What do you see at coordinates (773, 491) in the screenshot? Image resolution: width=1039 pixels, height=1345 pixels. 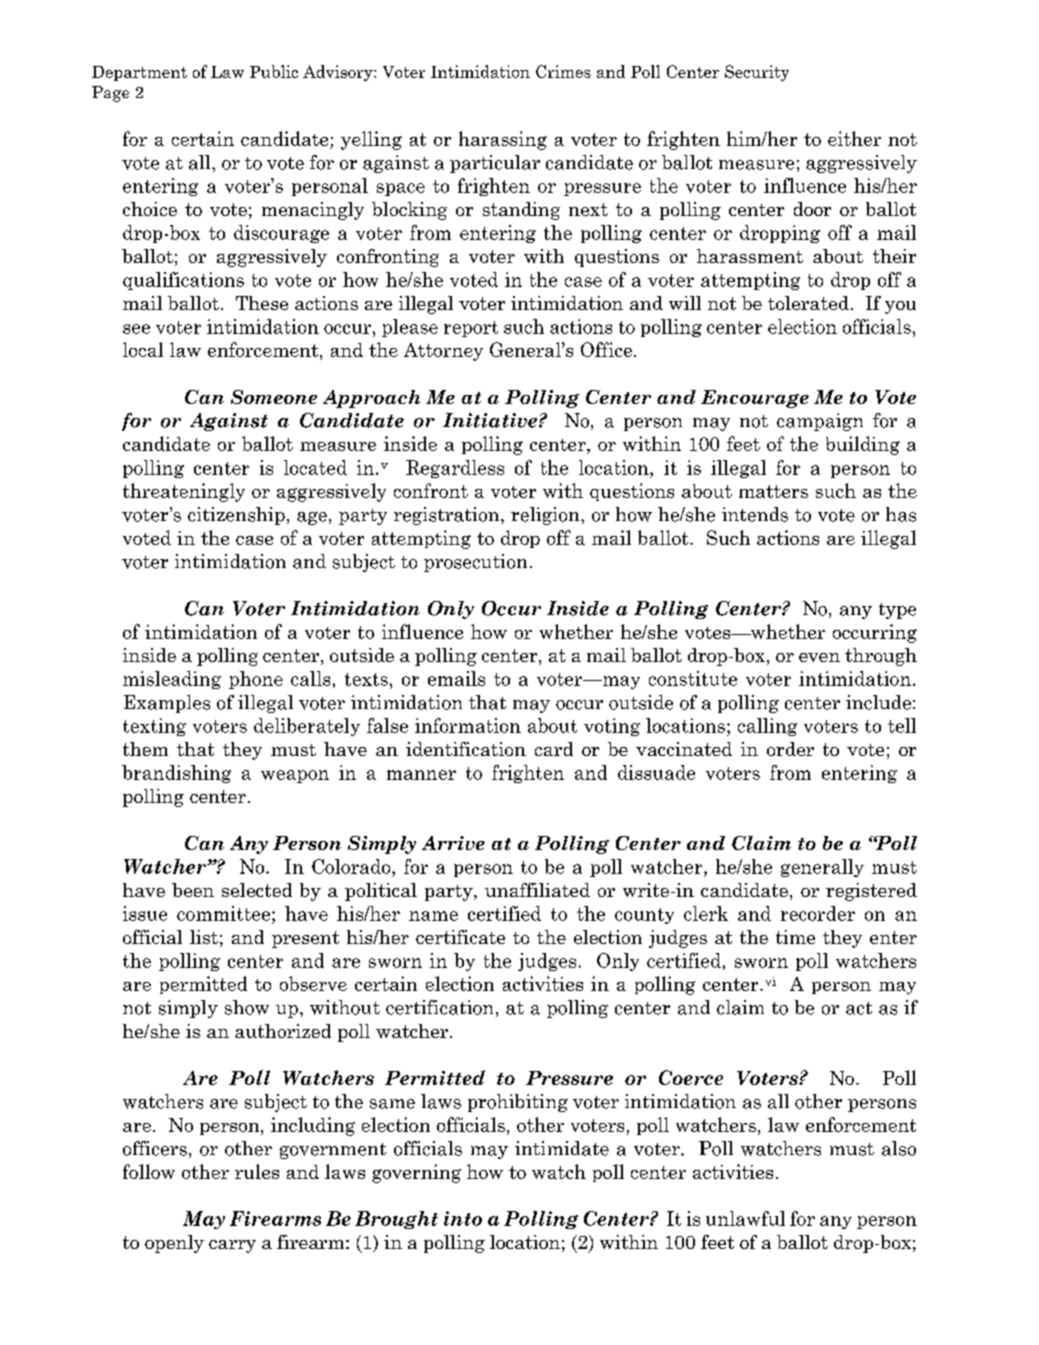 I see `matters` at bounding box center [773, 491].
